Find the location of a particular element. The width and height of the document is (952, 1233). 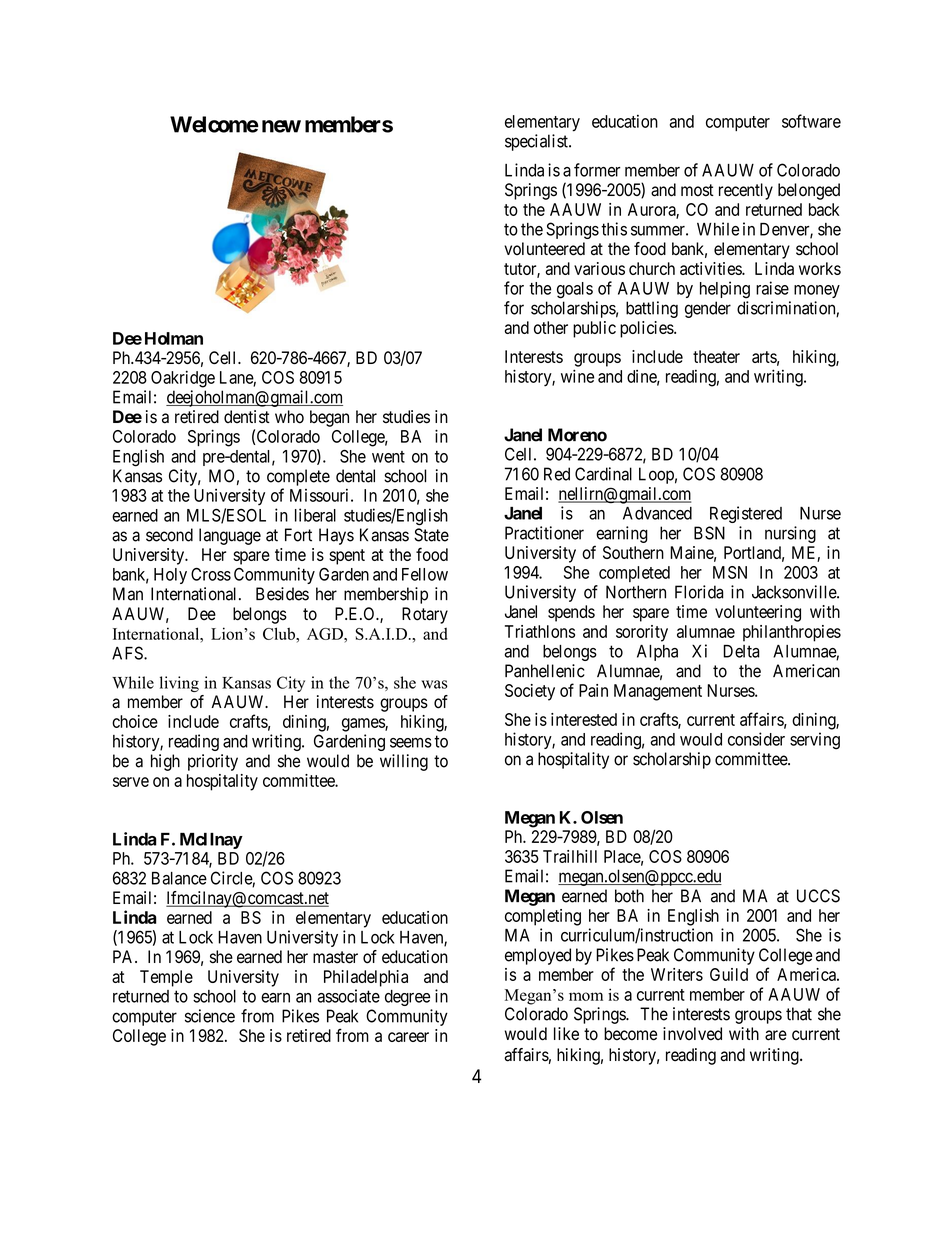

science is located at coordinates (210, 1016).
